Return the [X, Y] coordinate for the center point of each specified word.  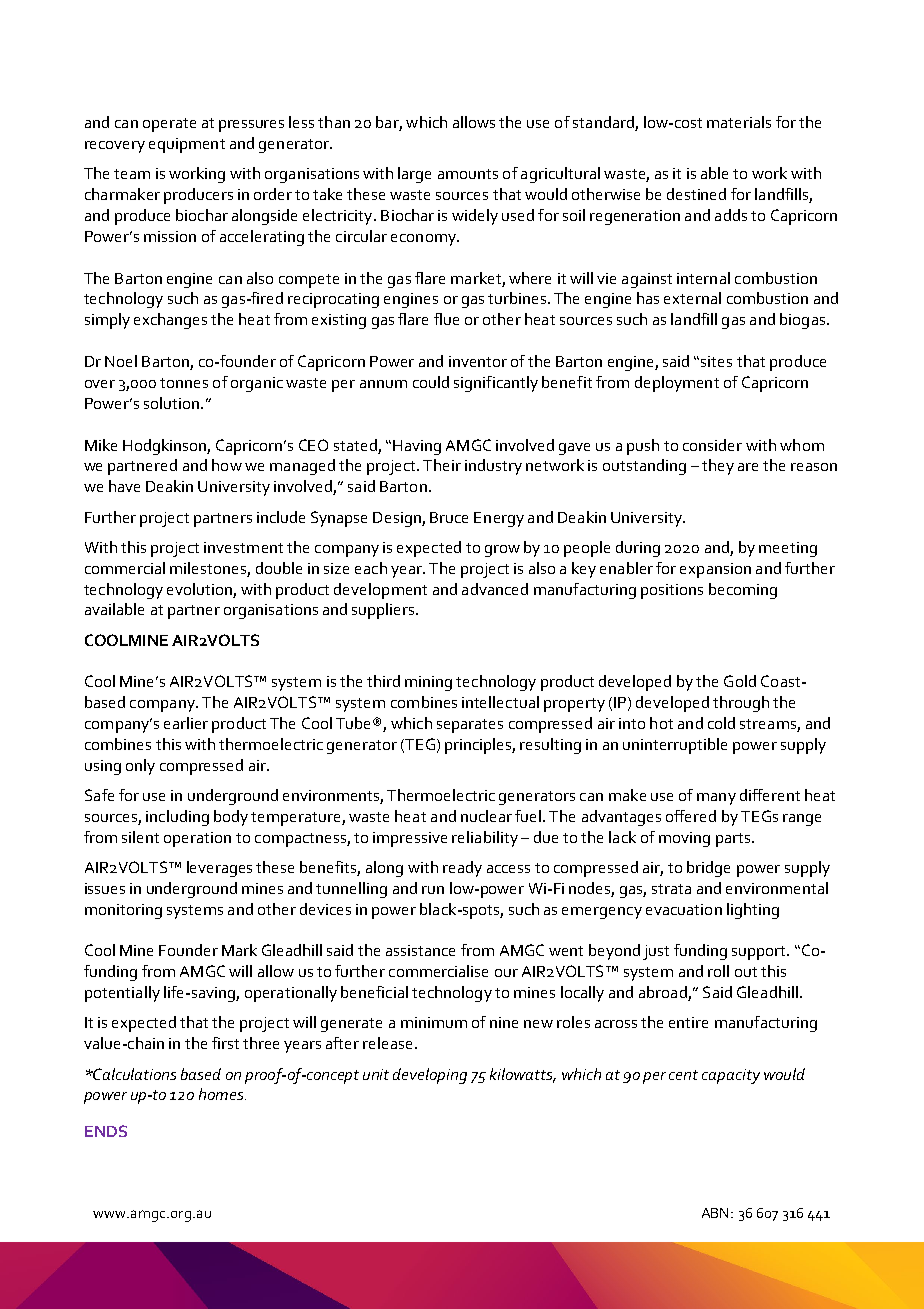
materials [739, 122]
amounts [468, 174]
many [716, 799]
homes [222, 1094]
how [227, 465]
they [718, 467]
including [177, 818]
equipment [187, 145]
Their [442, 465]
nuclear [486, 816]
